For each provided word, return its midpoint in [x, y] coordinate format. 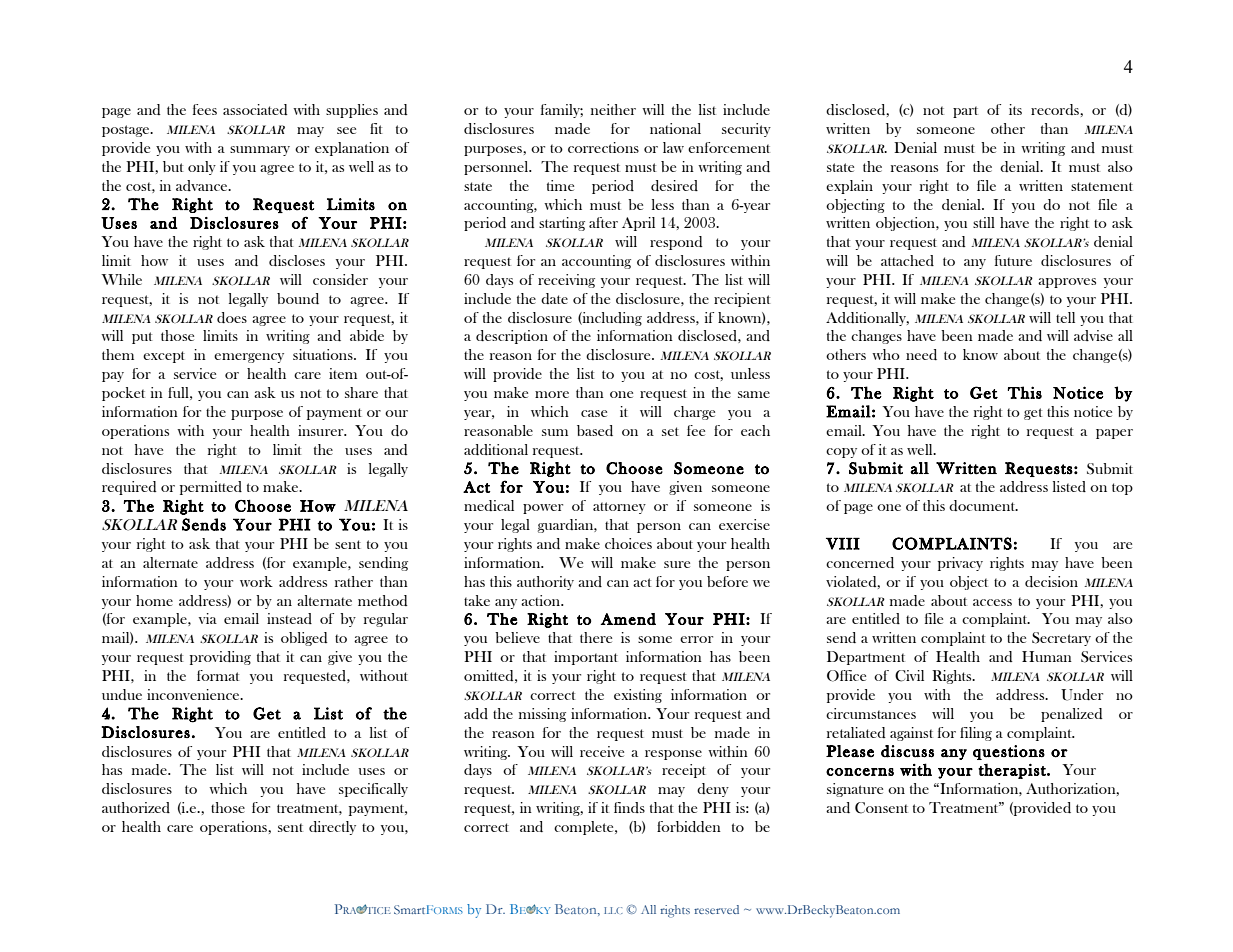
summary [260, 151]
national [675, 128]
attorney [619, 508]
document [983, 505]
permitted [211, 488]
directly [332, 828]
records [1056, 109]
